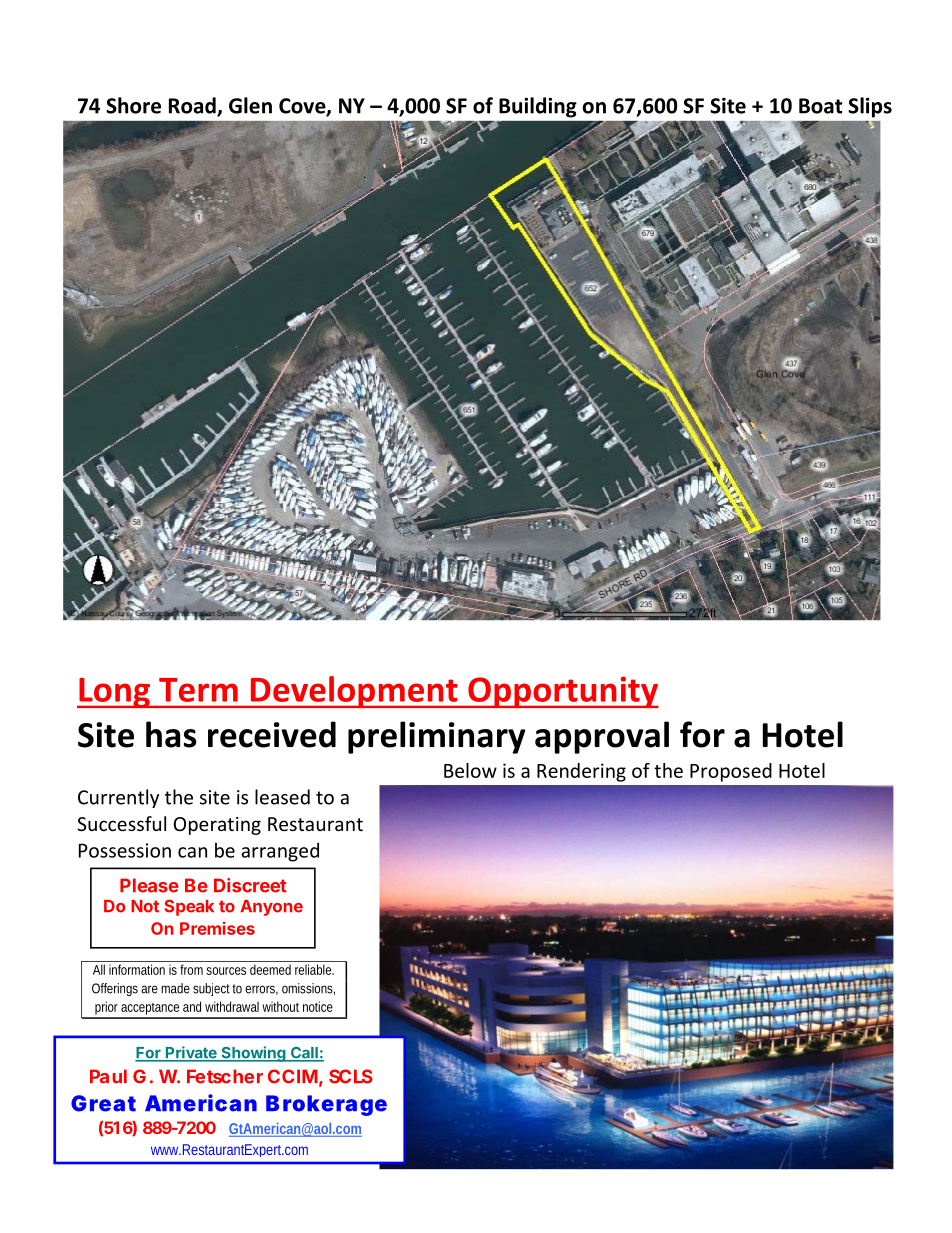  Describe the element at coordinates (198, 690) in the image. I see `Term` at that location.
